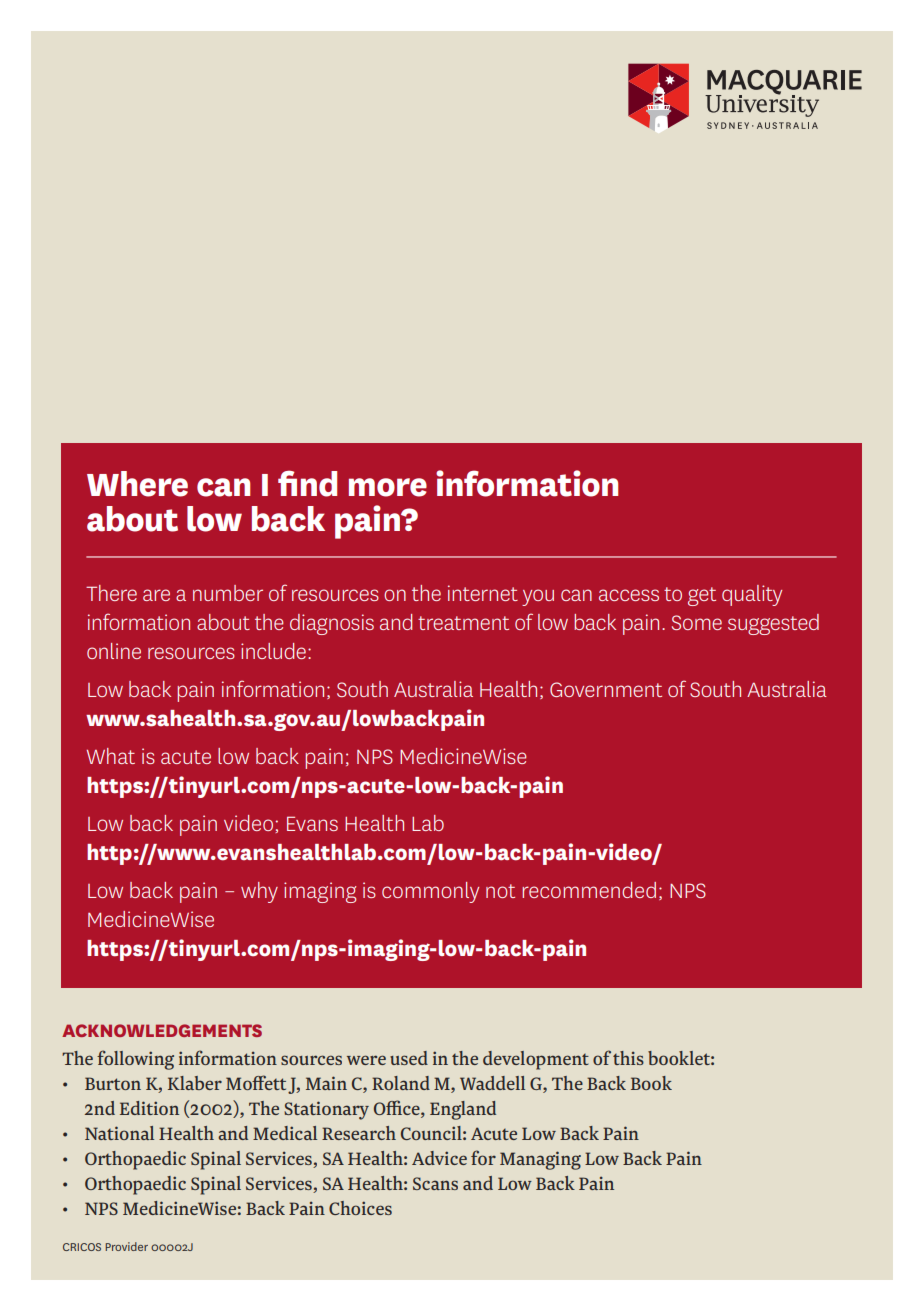 The width and height of the screenshot is (924, 1311). Describe the element at coordinates (702, 596) in the screenshot. I see `get` at that location.
